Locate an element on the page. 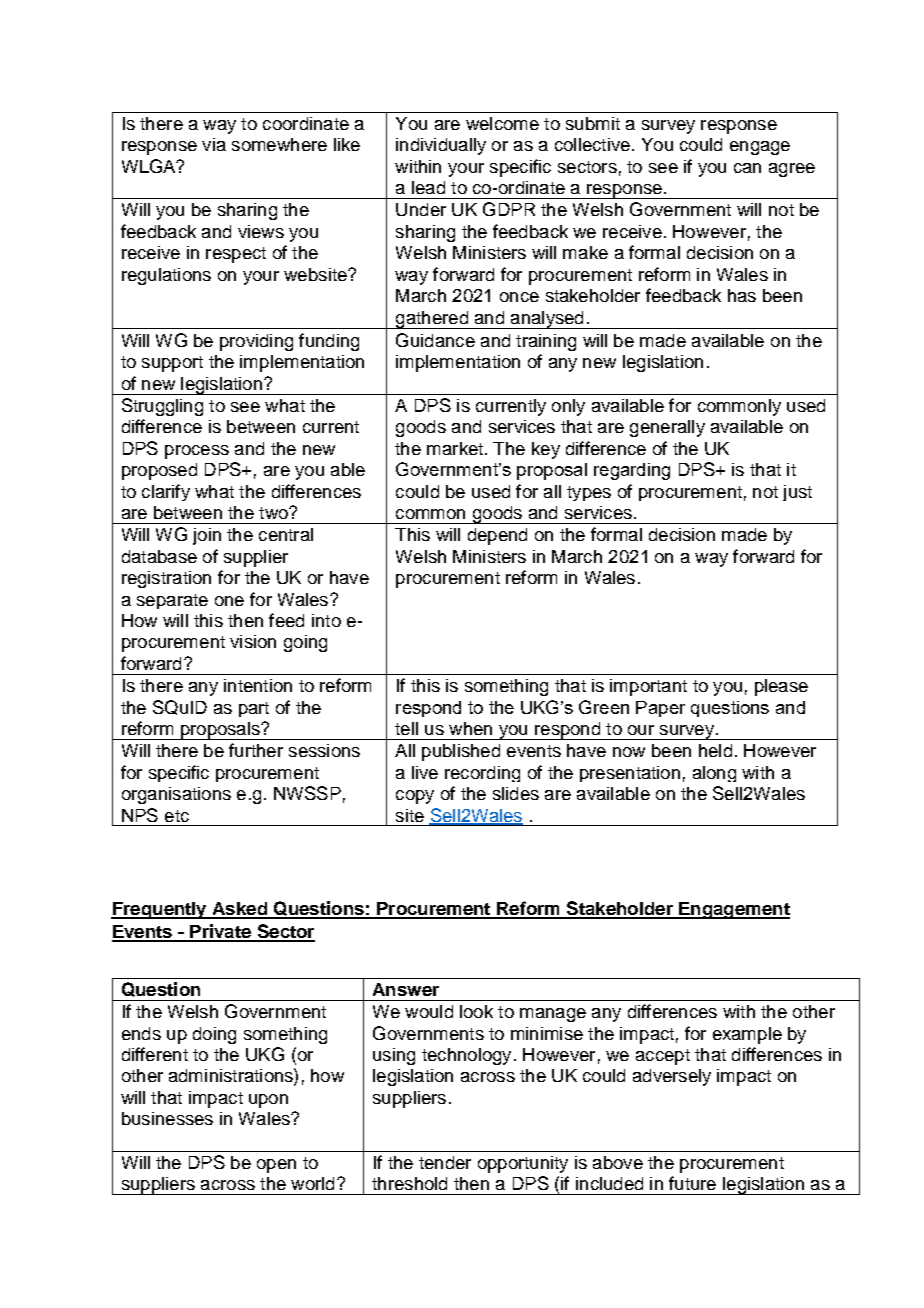 The image size is (924, 1308). via is located at coordinates (214, 144).
